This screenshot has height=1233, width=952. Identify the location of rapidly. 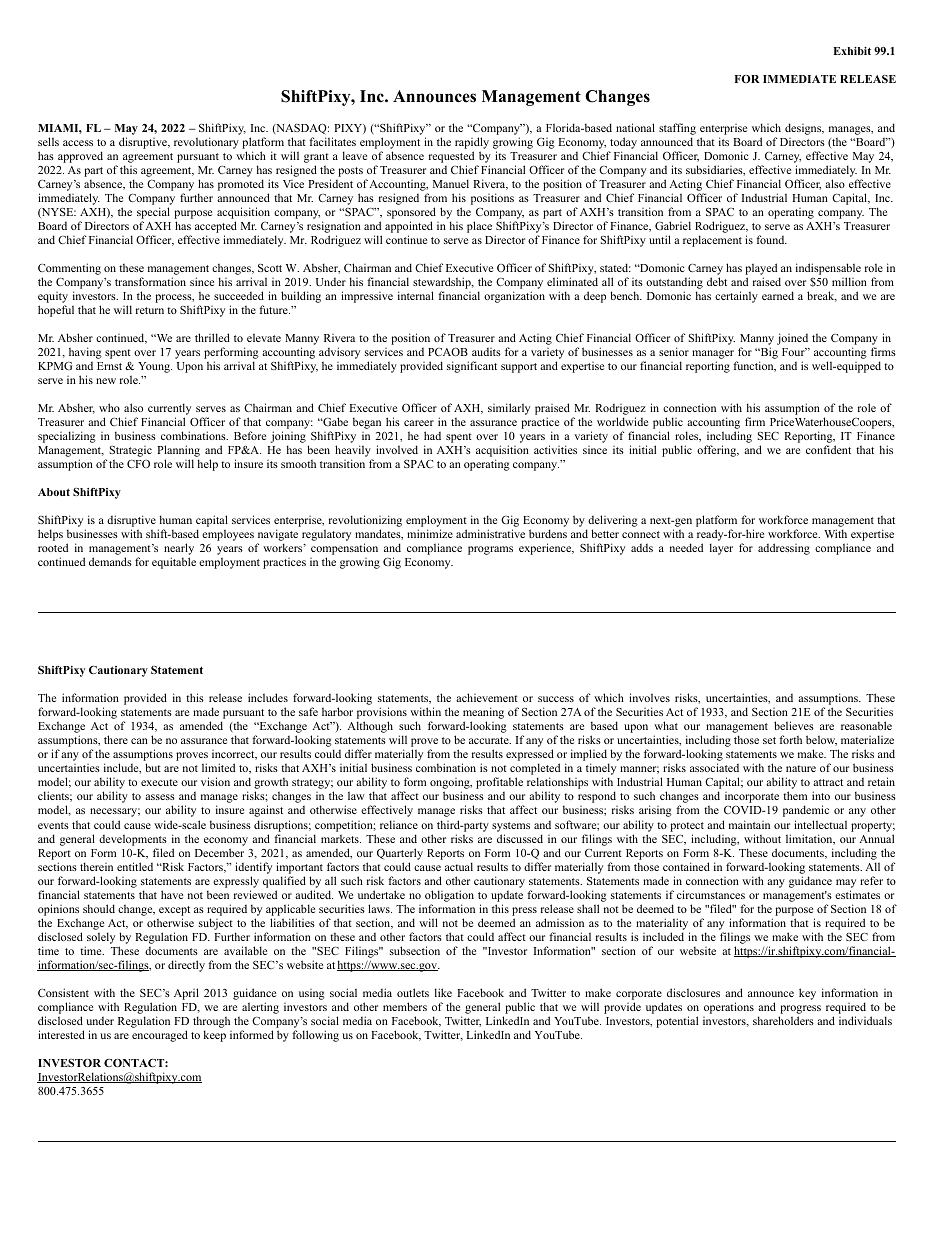
(472, 143).
